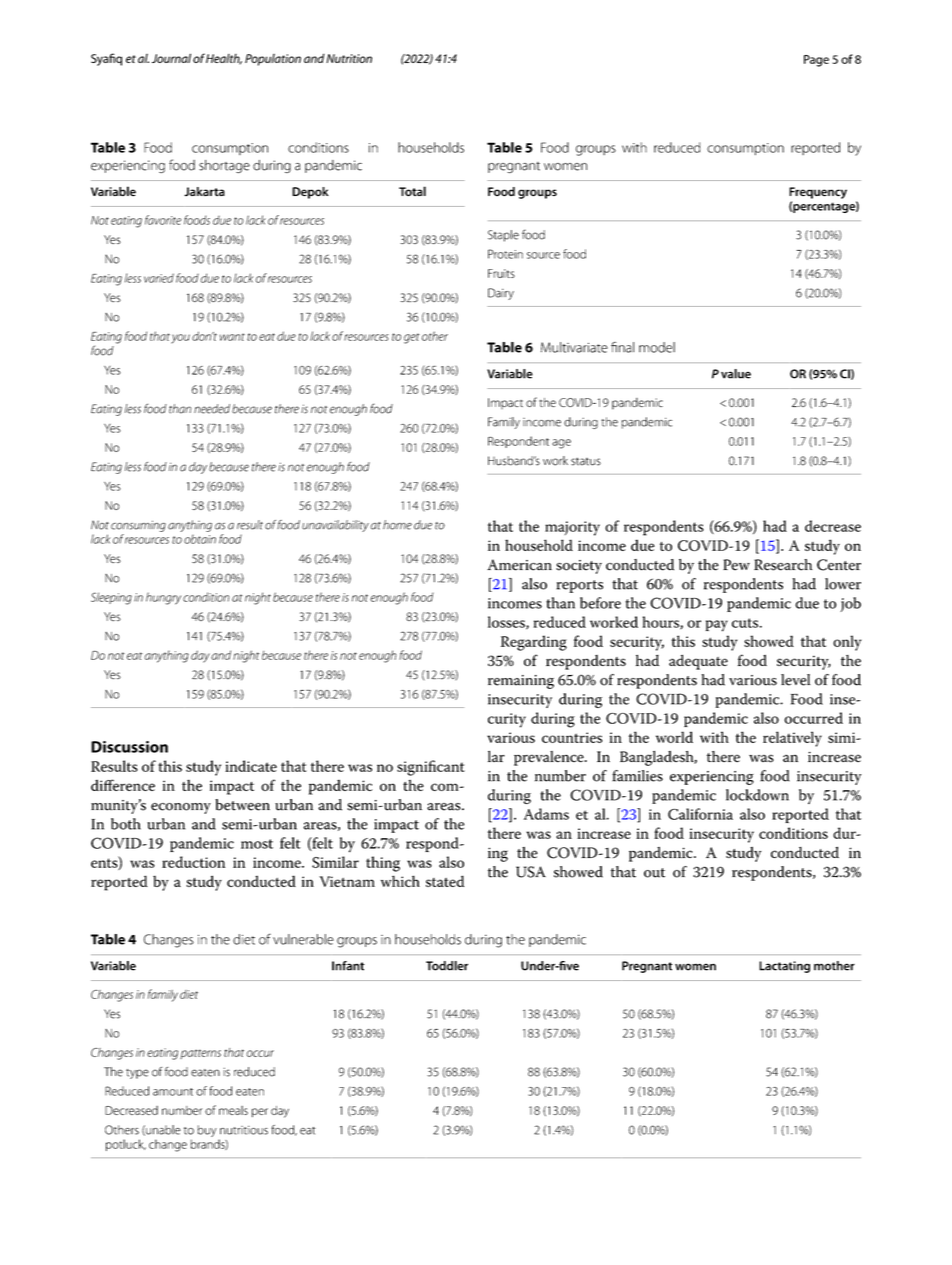  I want to click on cuts, so click(746, 623).
